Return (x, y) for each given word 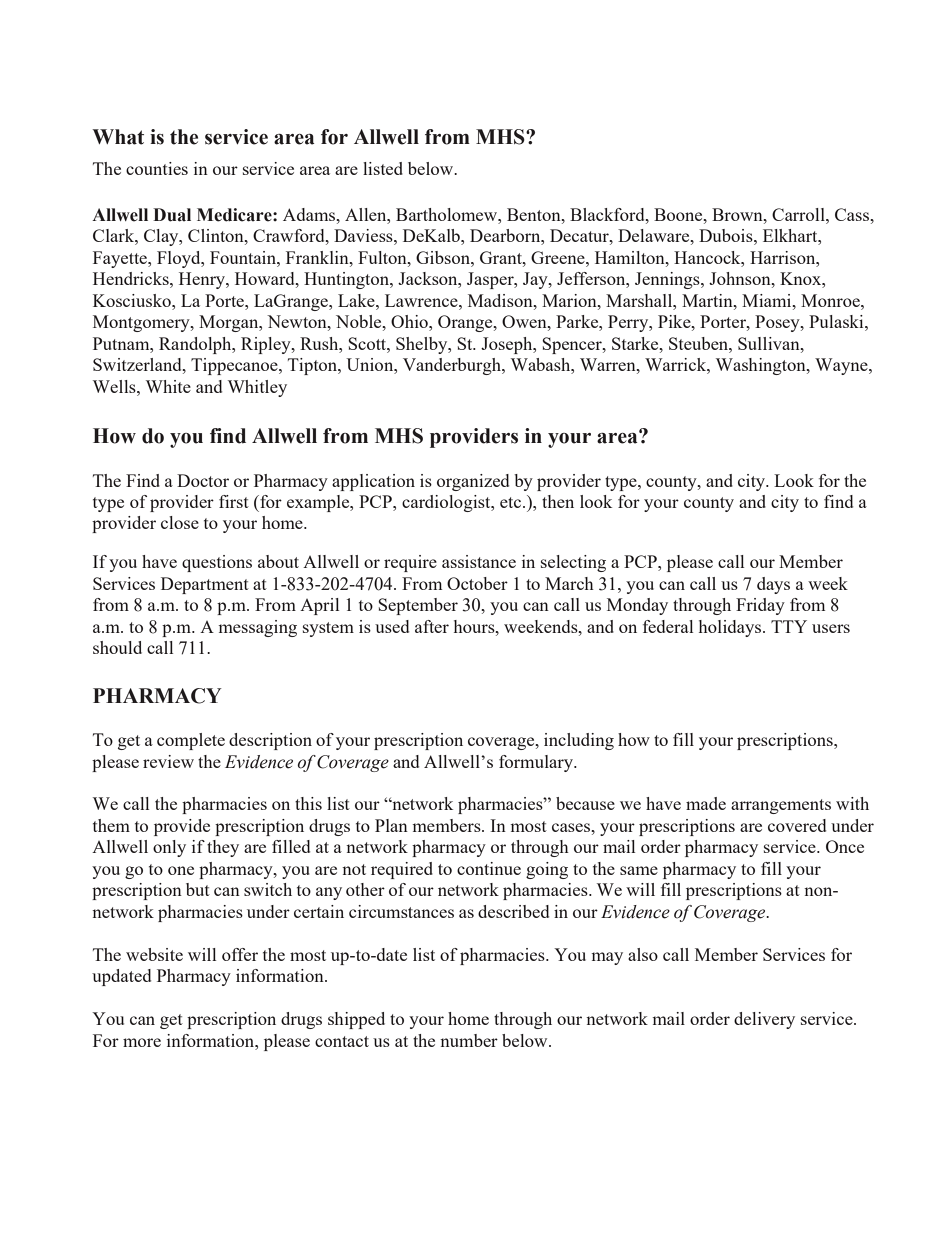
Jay (536, 280)
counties (157, 168)
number (469, 1040)
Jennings (668, 280)
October (477, 583)
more (142, 1042)
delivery (764, 1020)
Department (205, 585)
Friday (760, 606)
